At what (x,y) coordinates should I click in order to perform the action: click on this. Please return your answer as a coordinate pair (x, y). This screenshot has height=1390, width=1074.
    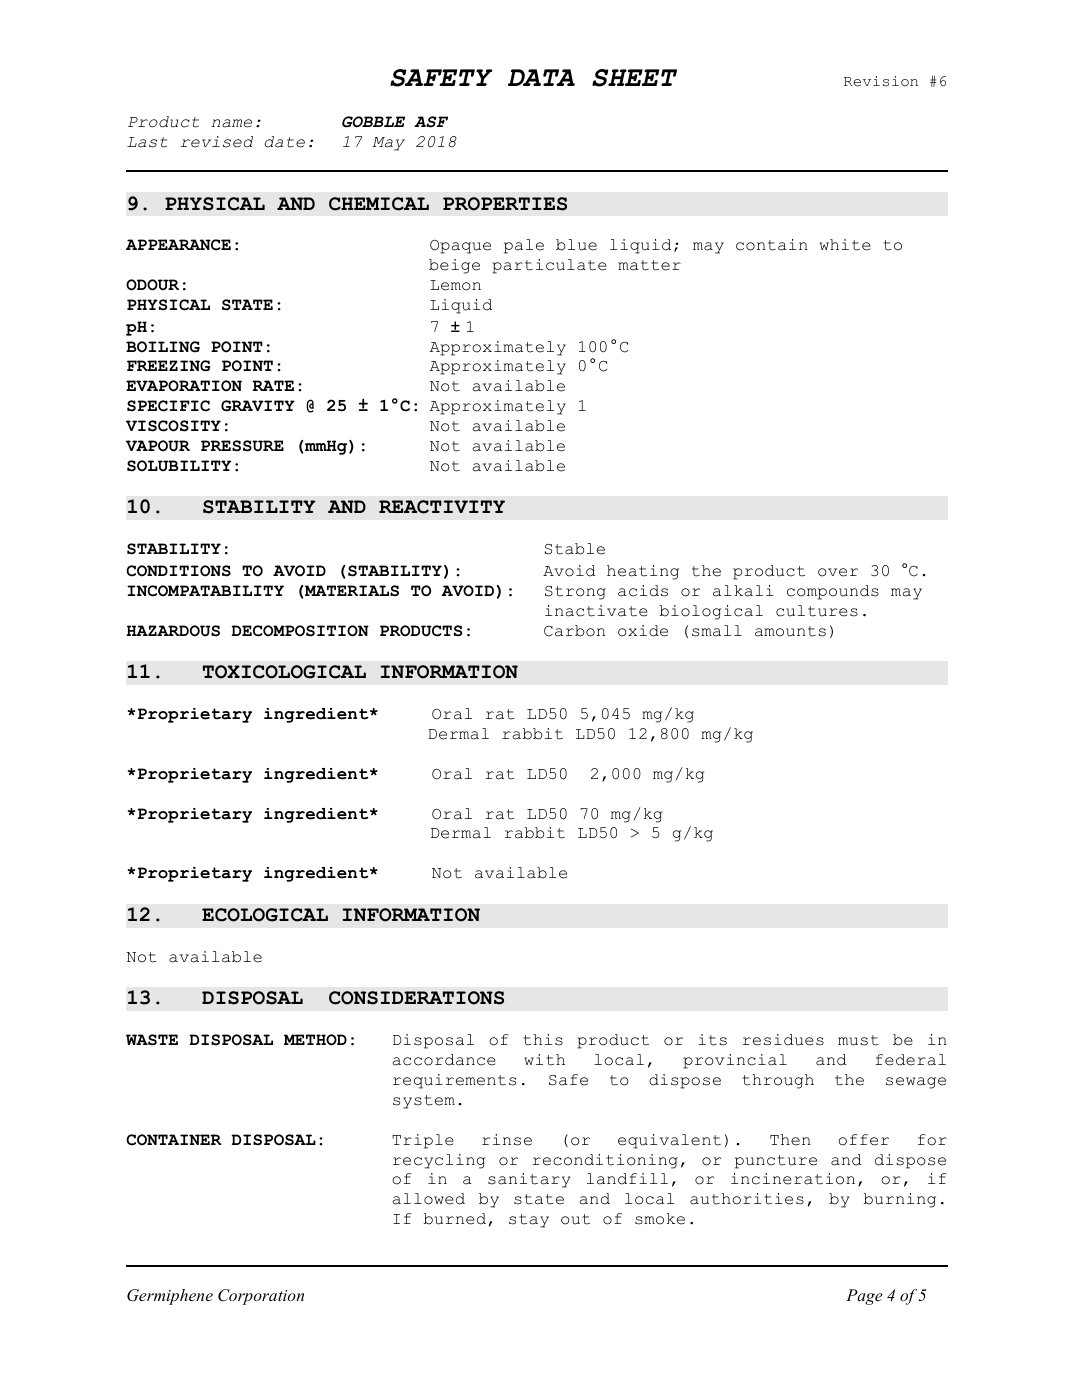
    Looking at the image, I should click on (543, 1040).
